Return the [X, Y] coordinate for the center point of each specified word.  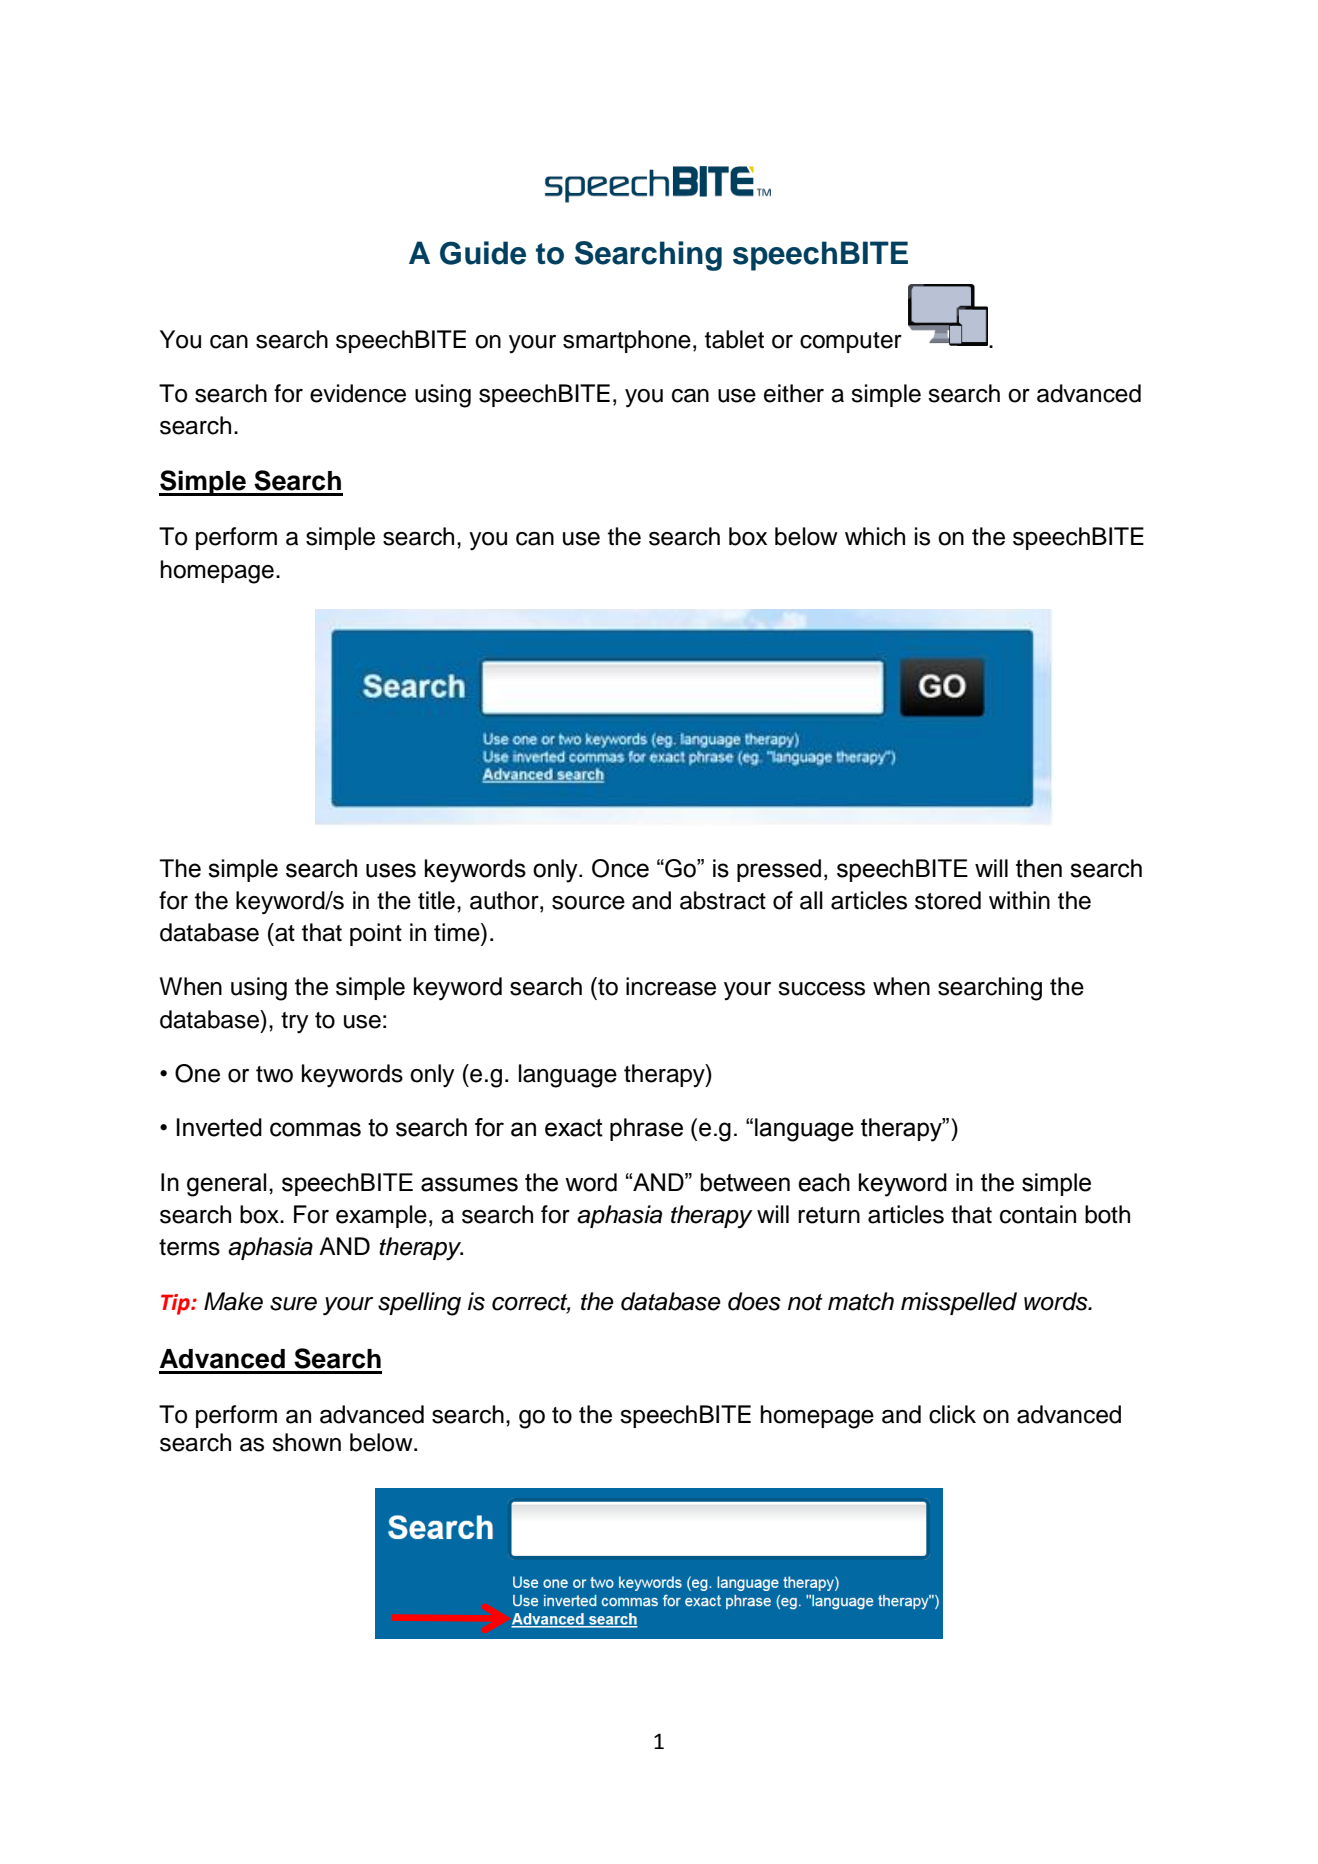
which [875, 536]
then [1039, 868]
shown [306, 1442]
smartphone [627, 341]
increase [671, 986]
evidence [358, 393]
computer [851, 342]
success [821, 989]
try [294, 1023]
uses [391, 870]
